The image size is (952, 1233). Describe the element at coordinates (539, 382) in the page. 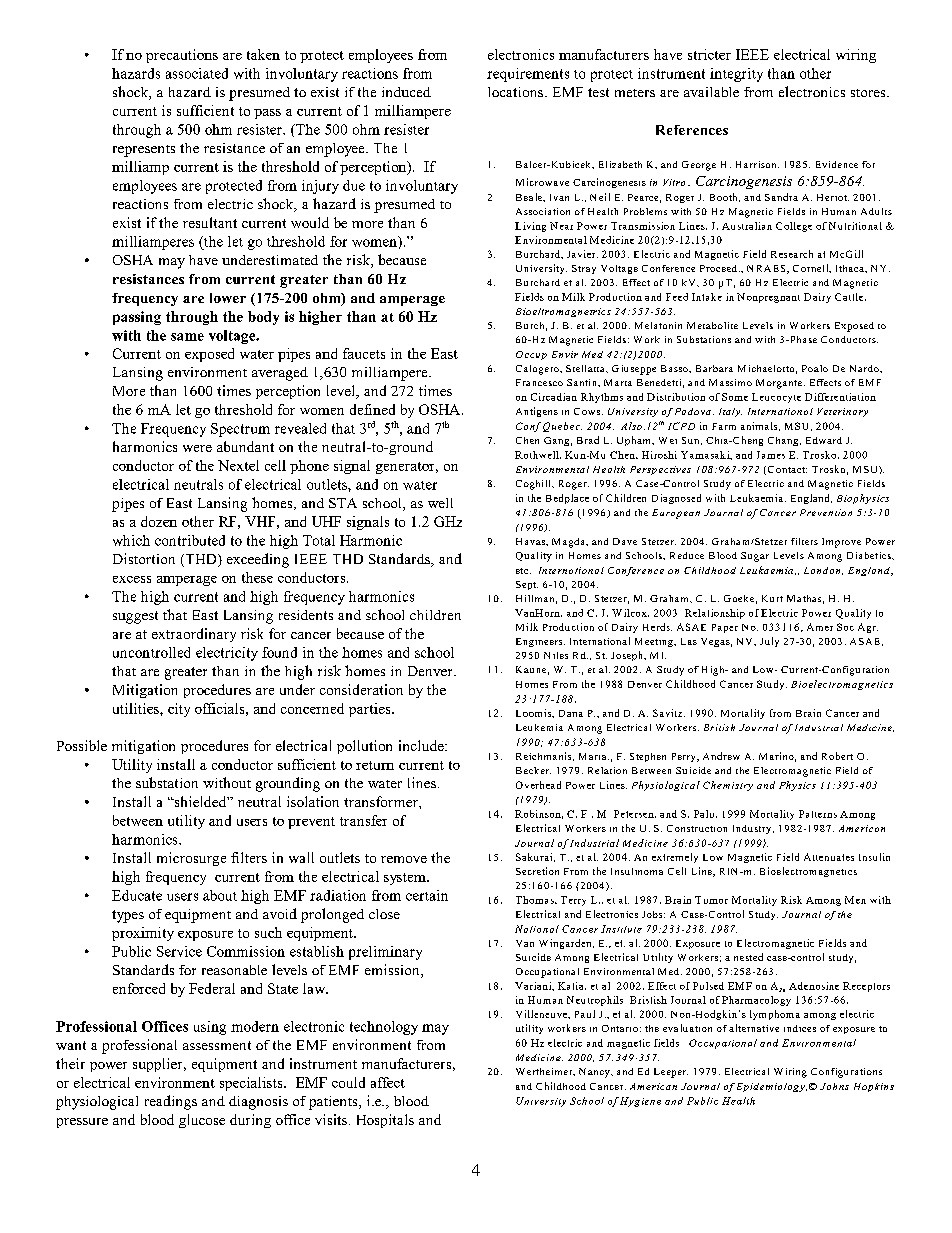

I see `Francesco` at that location.
